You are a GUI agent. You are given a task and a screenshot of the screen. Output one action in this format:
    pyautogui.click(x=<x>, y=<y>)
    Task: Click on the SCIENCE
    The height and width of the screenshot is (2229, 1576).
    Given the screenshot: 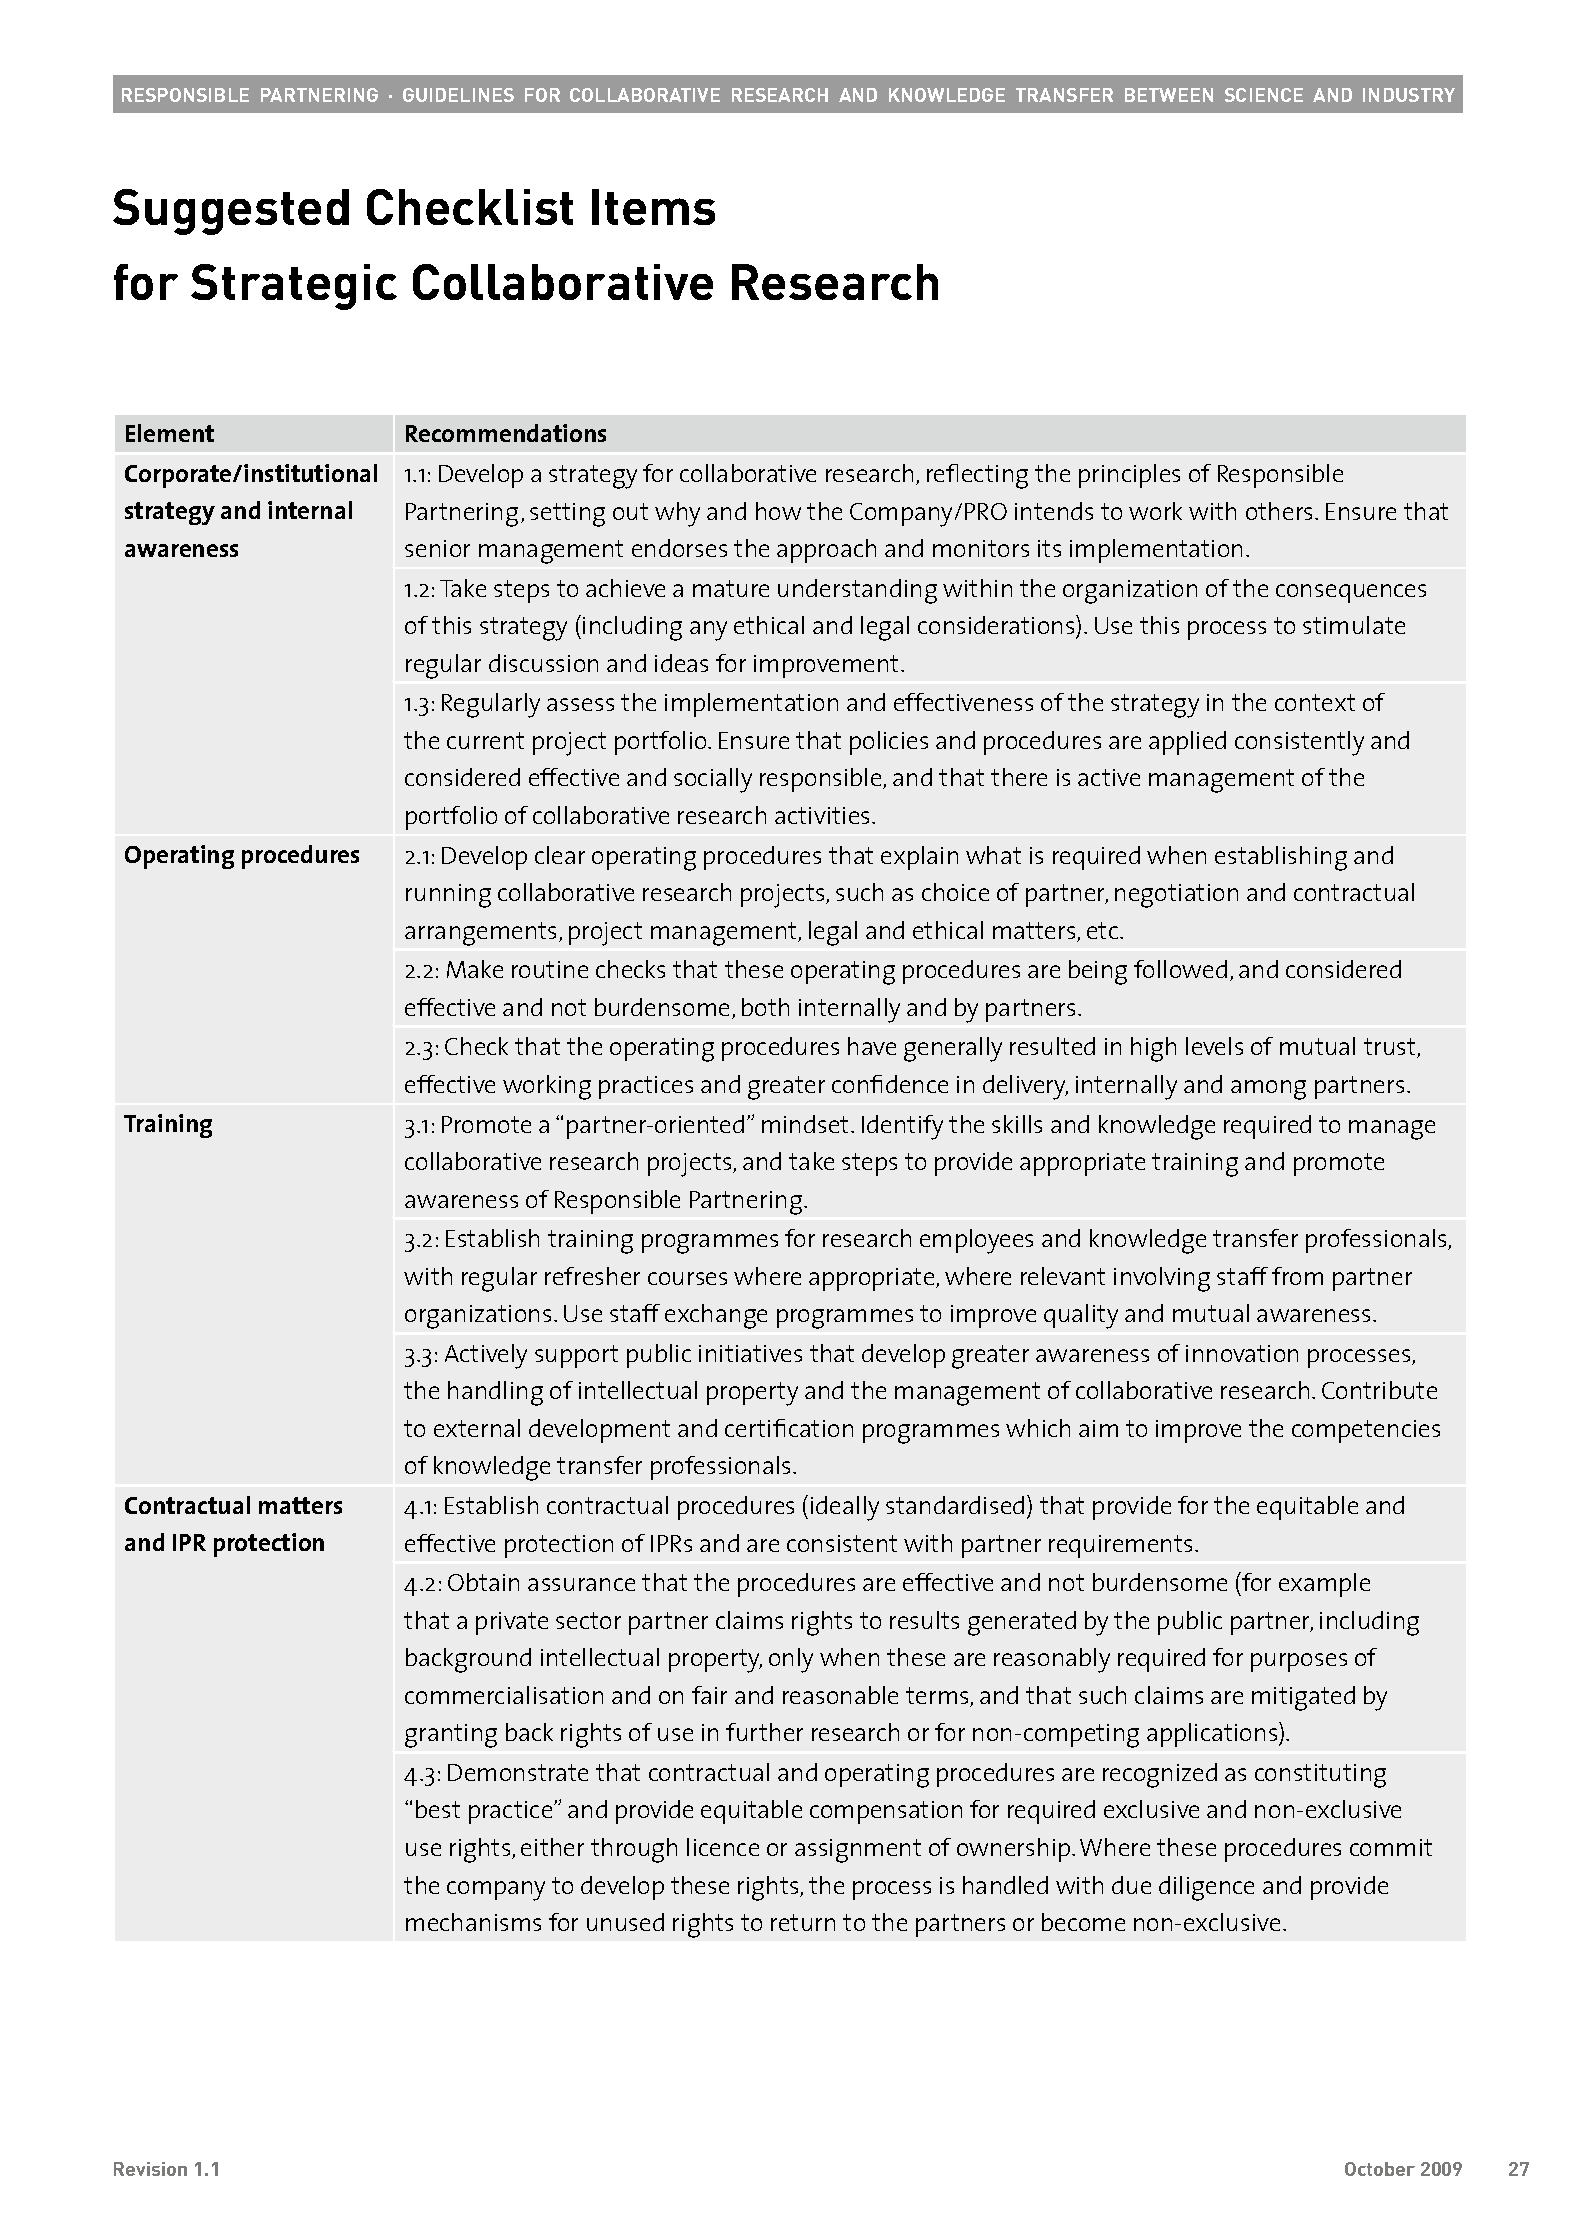 What is the action you would take?
    pyautogui.click(x=1264, y=95)
